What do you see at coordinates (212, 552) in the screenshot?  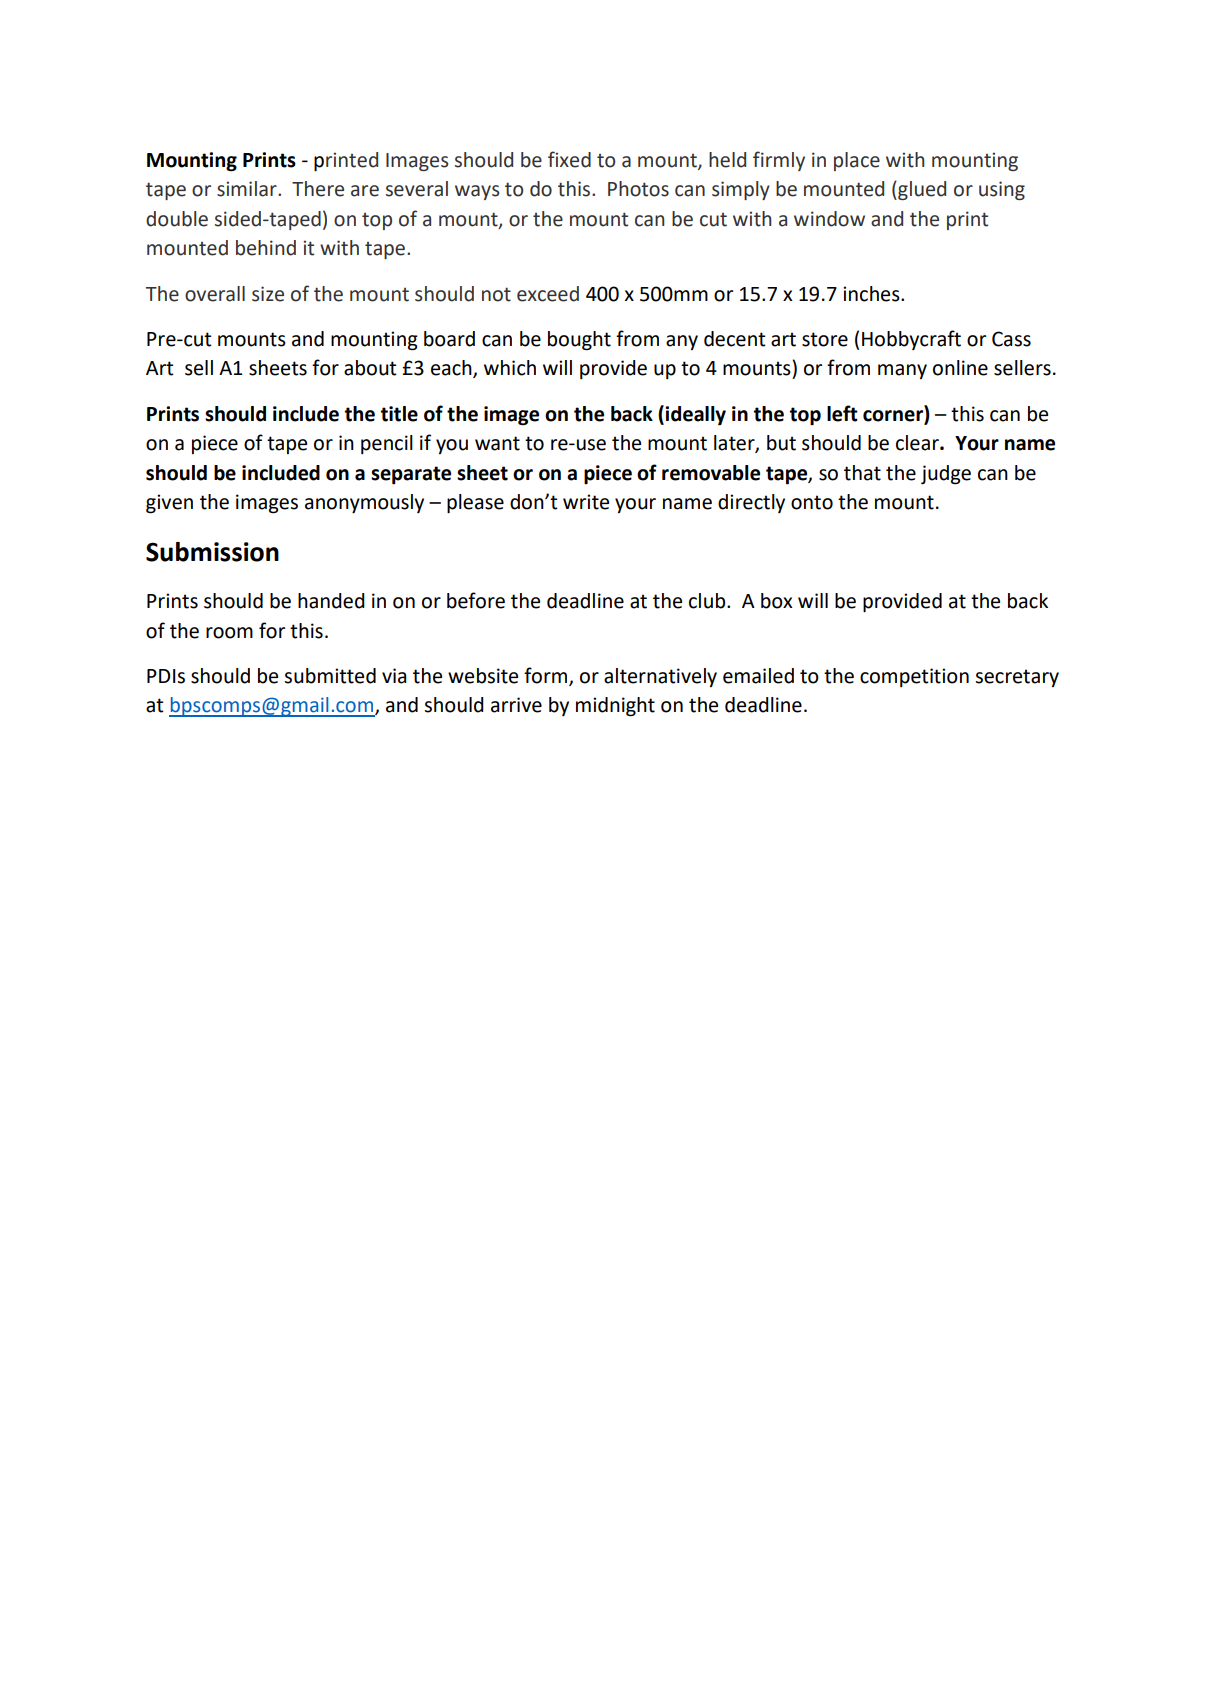 I see `Submission` at bounding box center [212, 552].
